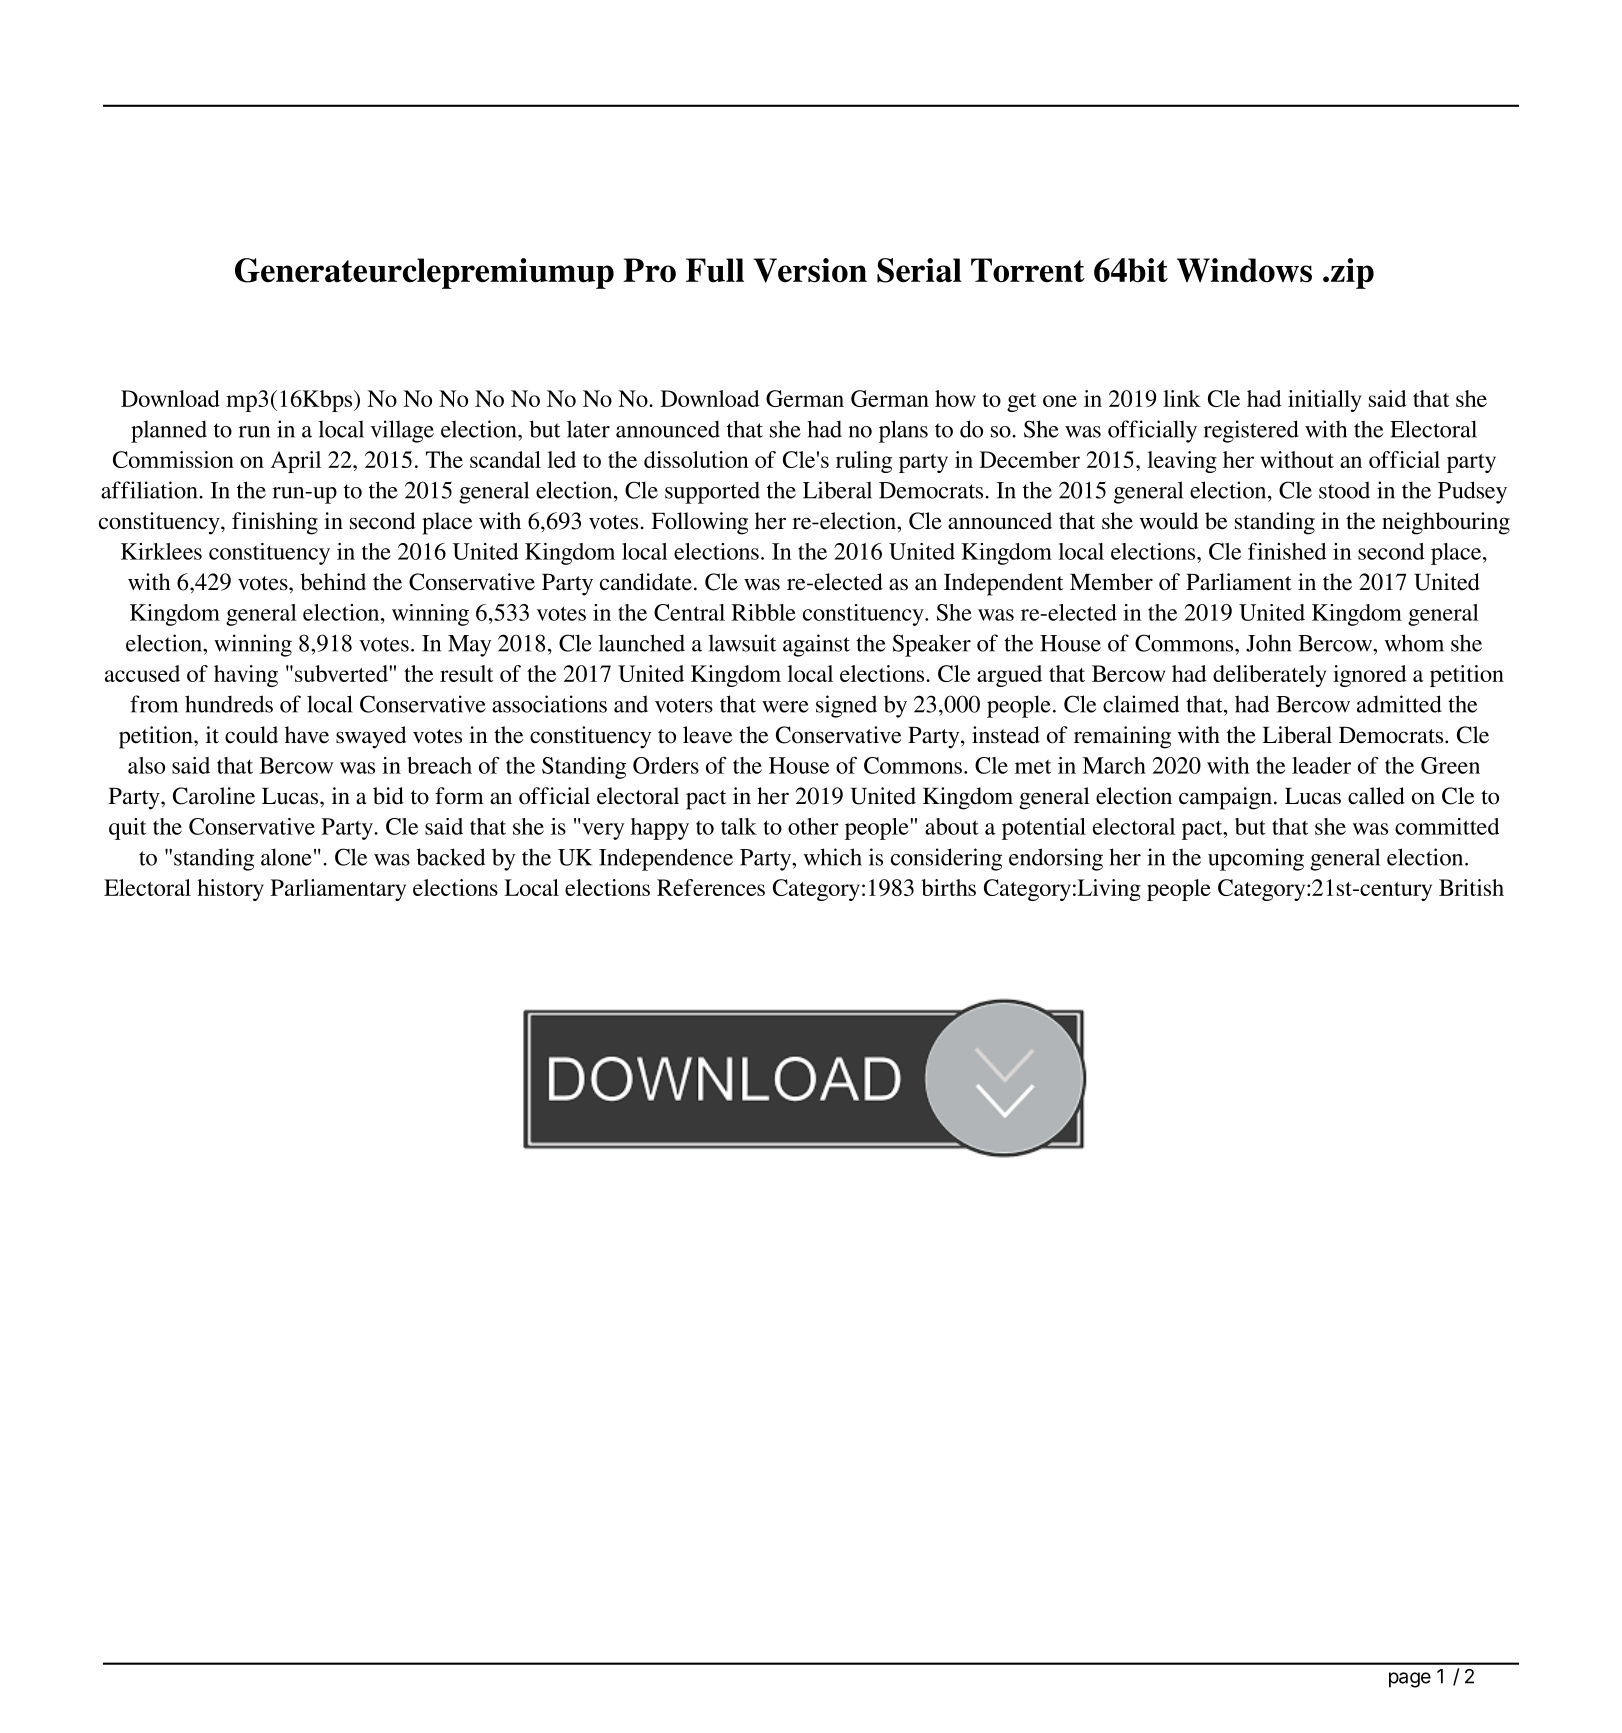 Image resolution: width=1622 pixels, height=1733 pixels. What do you see at coordinates (1256, 859) in the screenshot?
I see `upcoming` at bounding box center [1256, 859].
